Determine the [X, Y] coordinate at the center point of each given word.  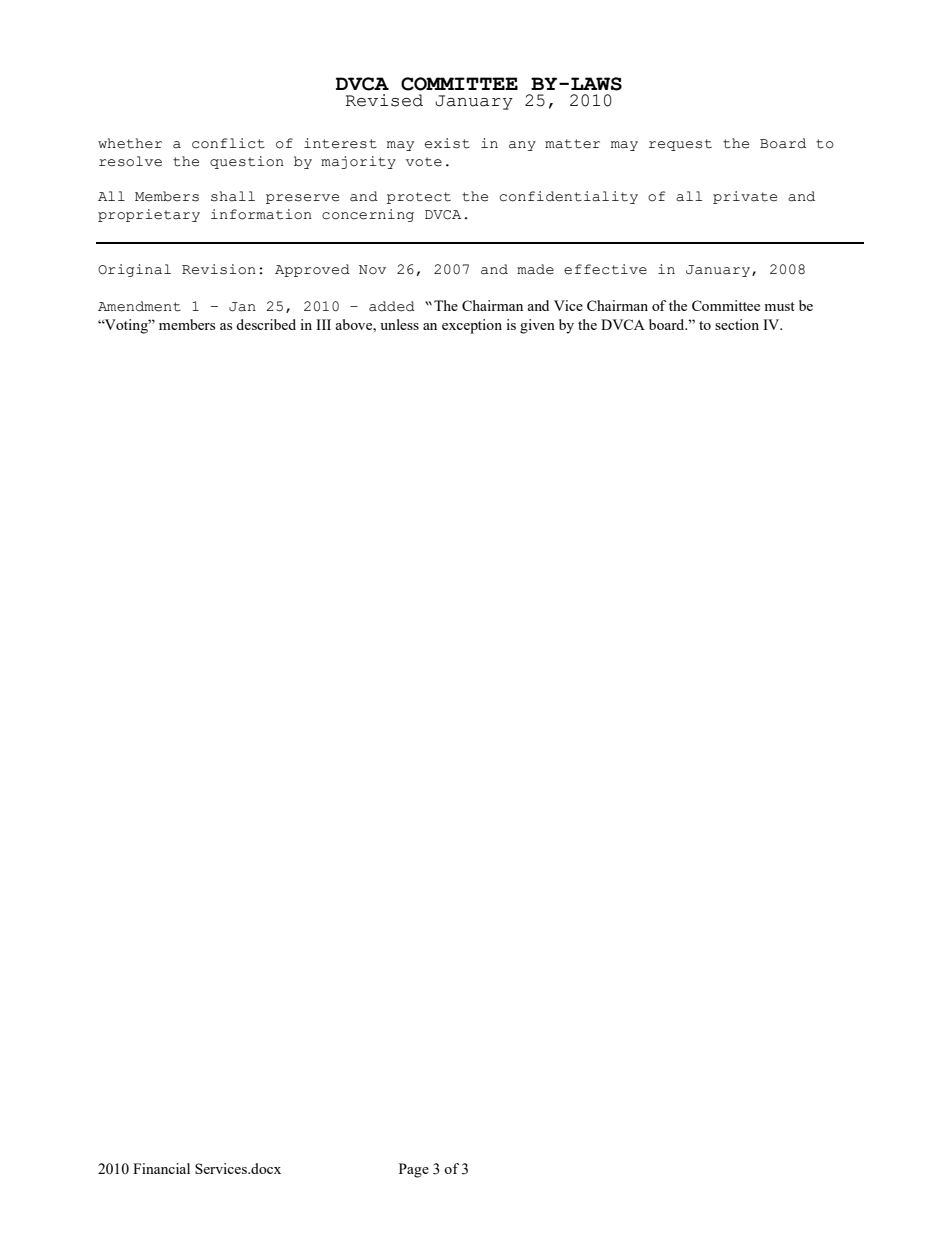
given [537, 326]
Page [414, 1170]
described [266, 324]
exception [472, 326]
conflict [228, 143]
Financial [161, 1168]
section [737, 324]
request [680, 145]
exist [447, 143]
